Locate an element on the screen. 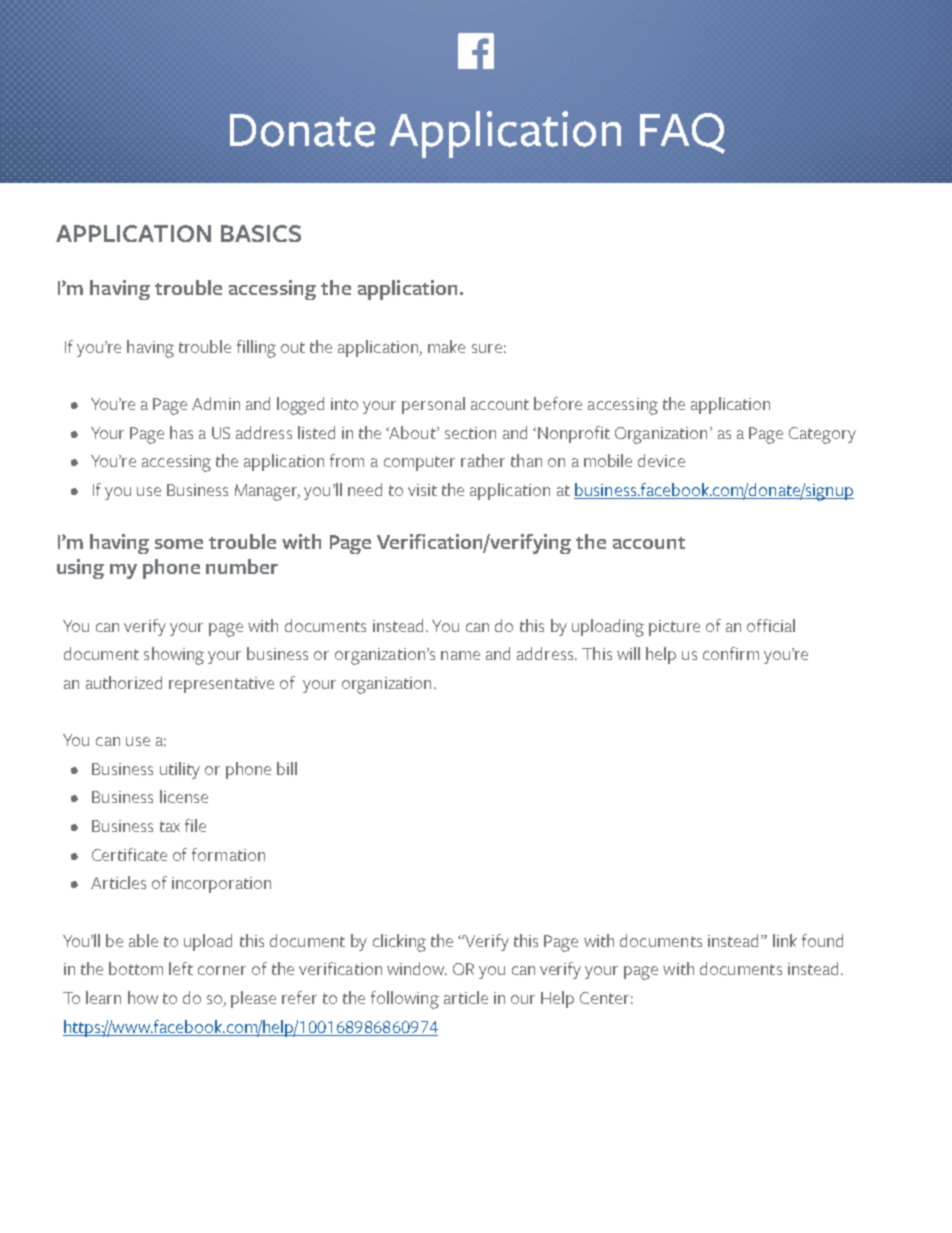 The image size is (952, 1233). official is located at coordinates (771, 625).
